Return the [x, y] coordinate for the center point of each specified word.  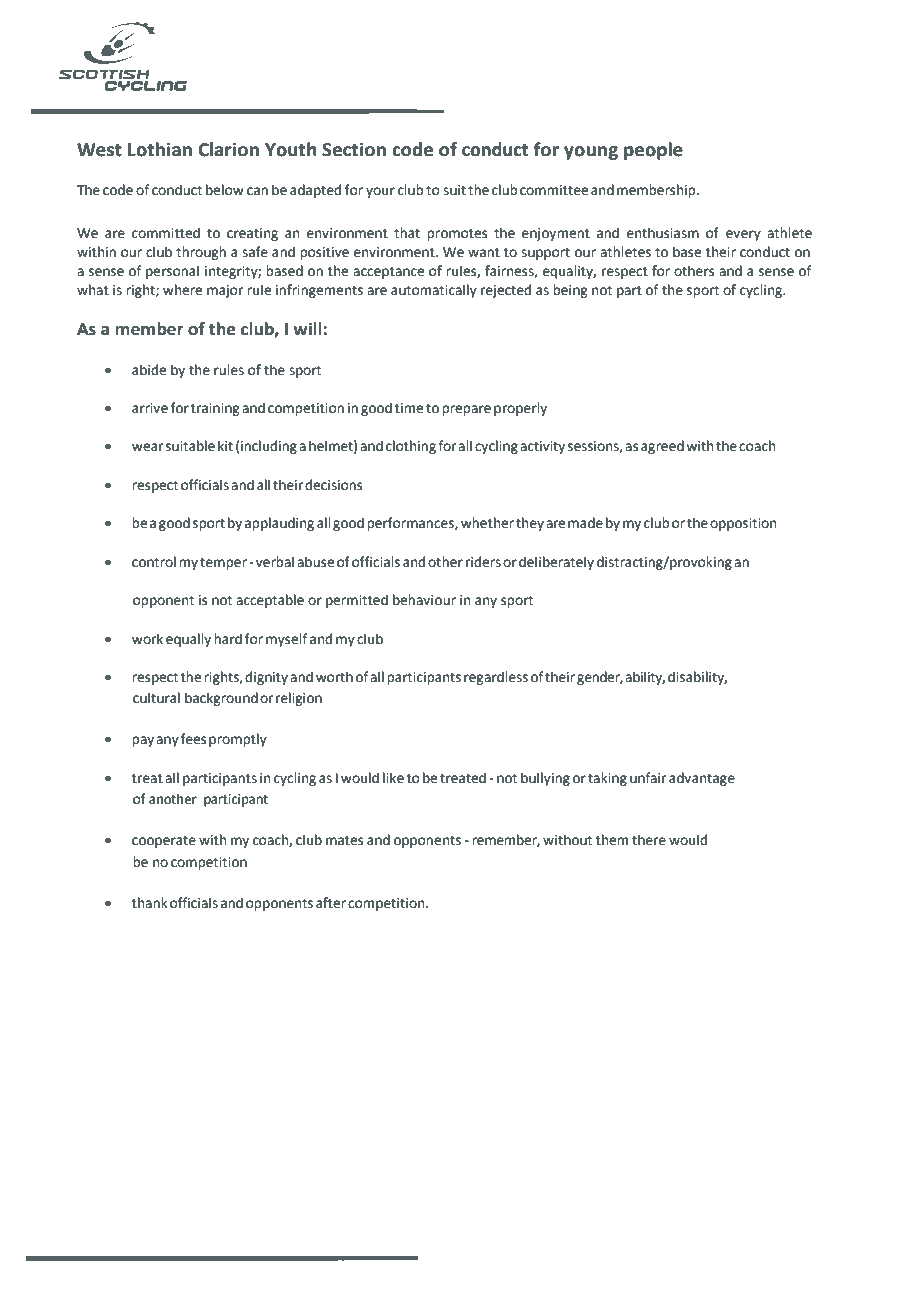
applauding [279, 524]
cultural [156, 698]
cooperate [164, 842]
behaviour [424, 600]
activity [542, 447]
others [694, 271]
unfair [648, 778]
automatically [434, 291]
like [393, 778]
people [653, 151]
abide [149, 370]
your [380, 192]
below [225, 190]
